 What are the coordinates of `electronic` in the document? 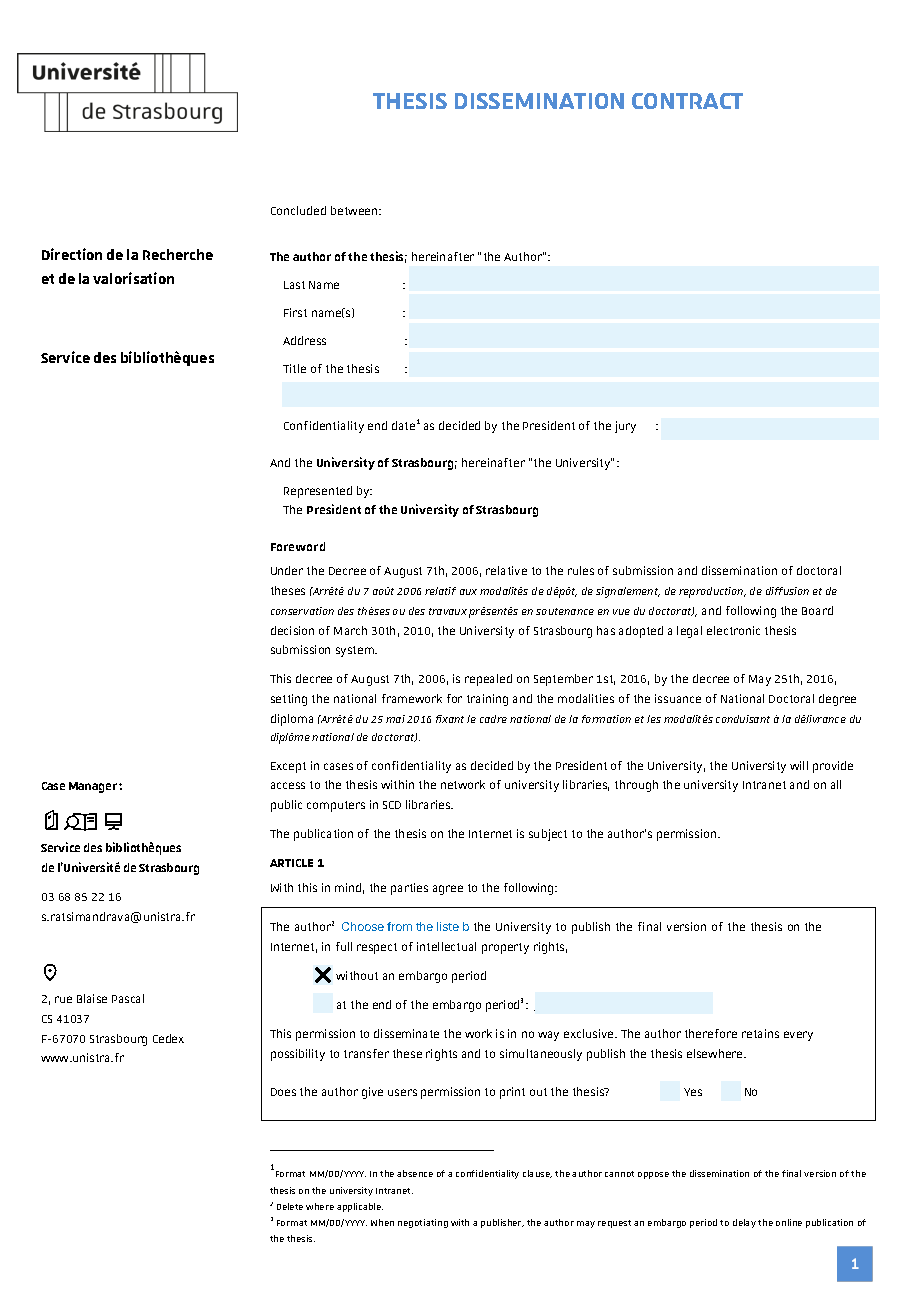 It's located at (733, 630).
